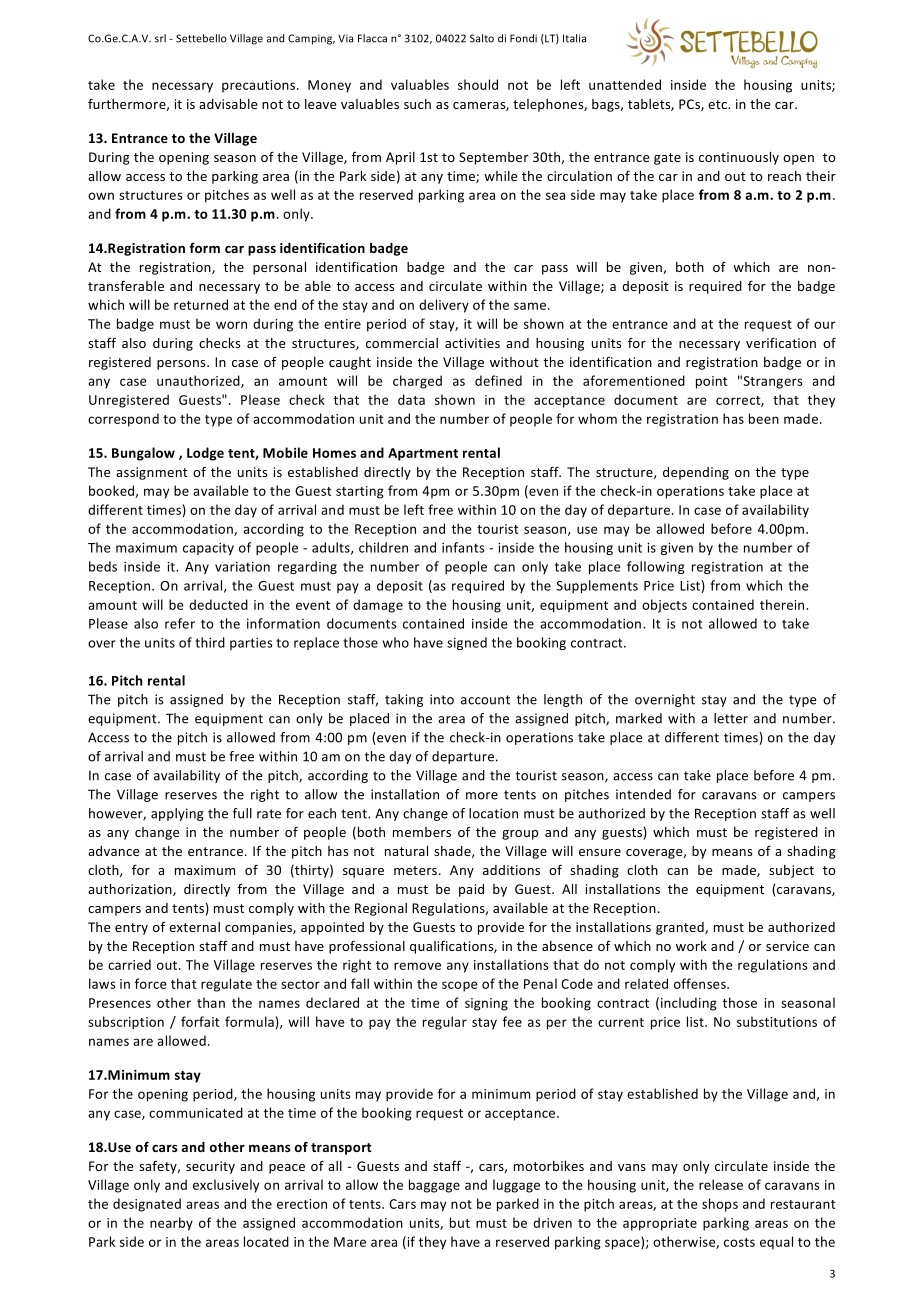 This screenshot has width=924, height=1308. Describe the element at coordinates (719, 104) in the screenshot. I see `etc` at that location.
